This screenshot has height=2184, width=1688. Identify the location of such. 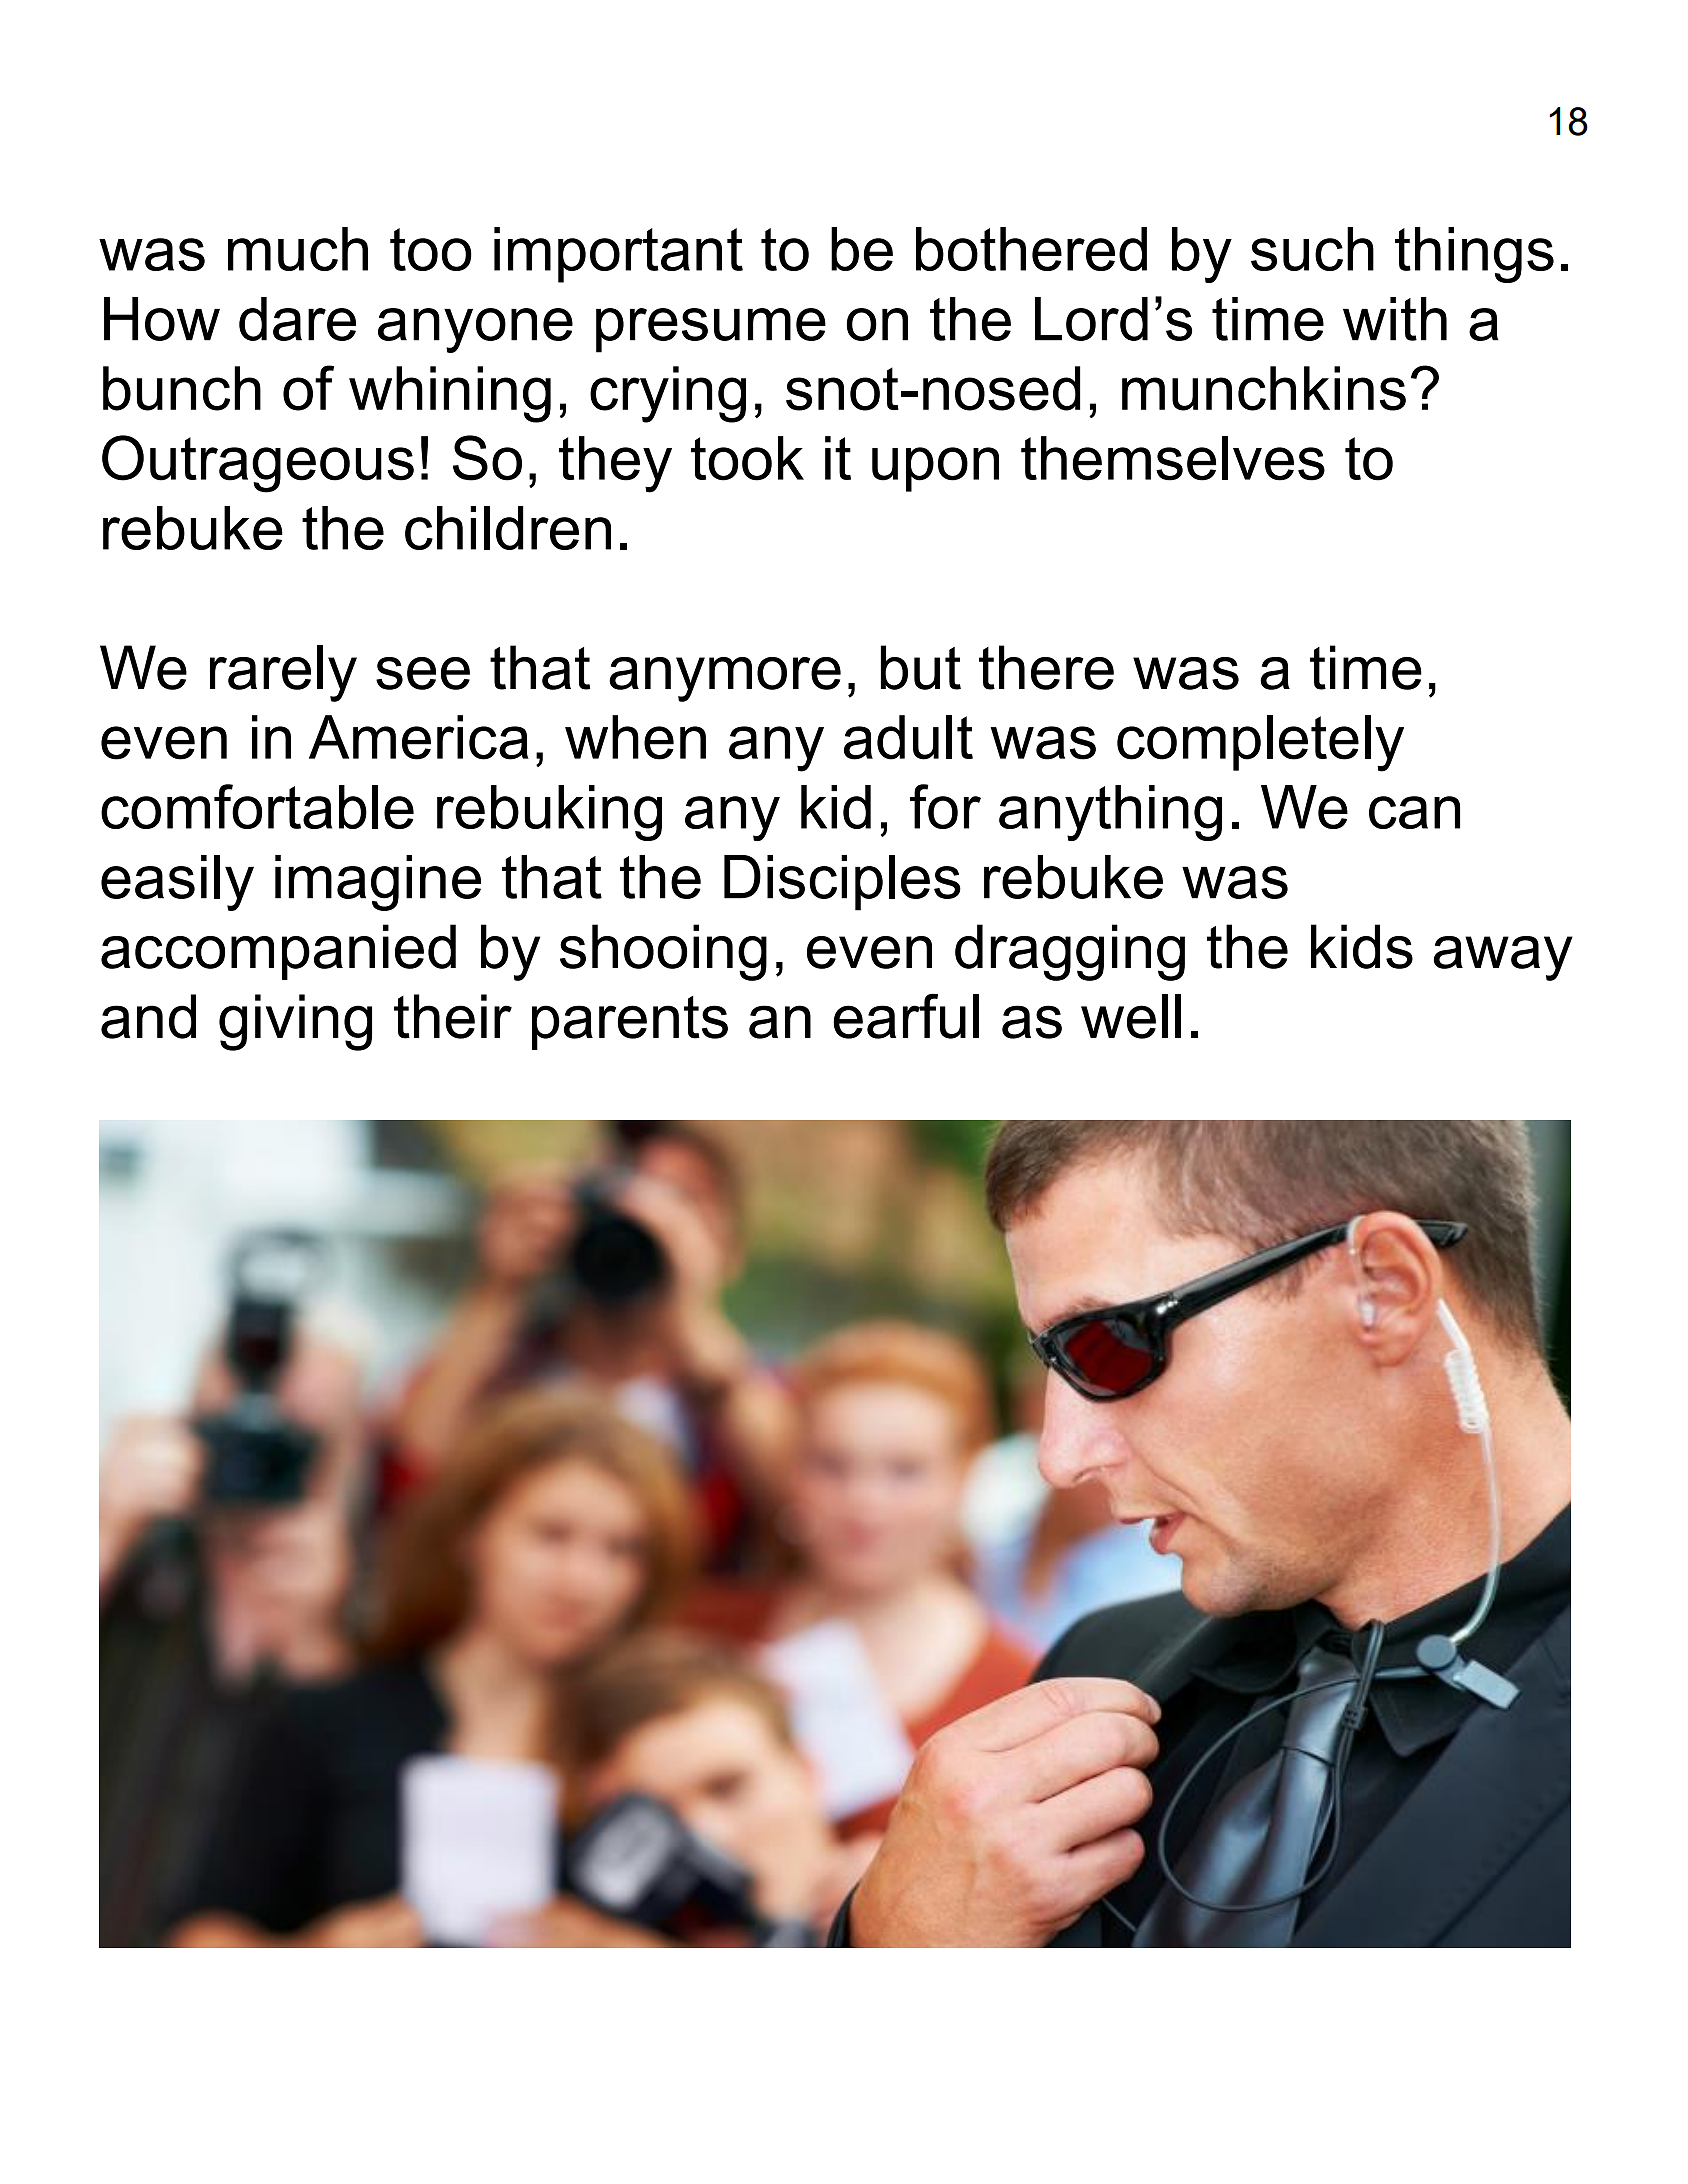
(1312, 249).
